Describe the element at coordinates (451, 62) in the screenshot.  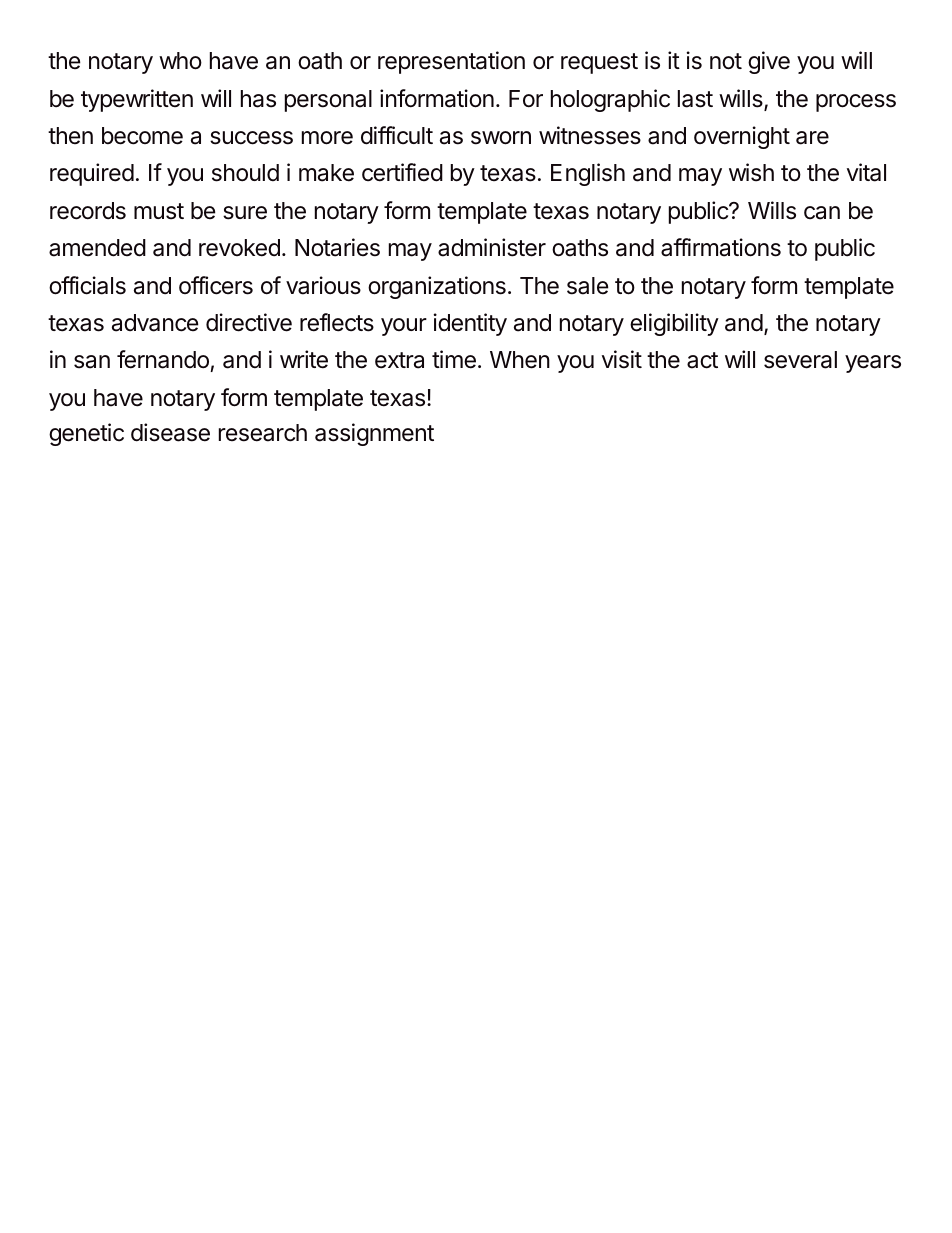
I see `representation` at that location.
